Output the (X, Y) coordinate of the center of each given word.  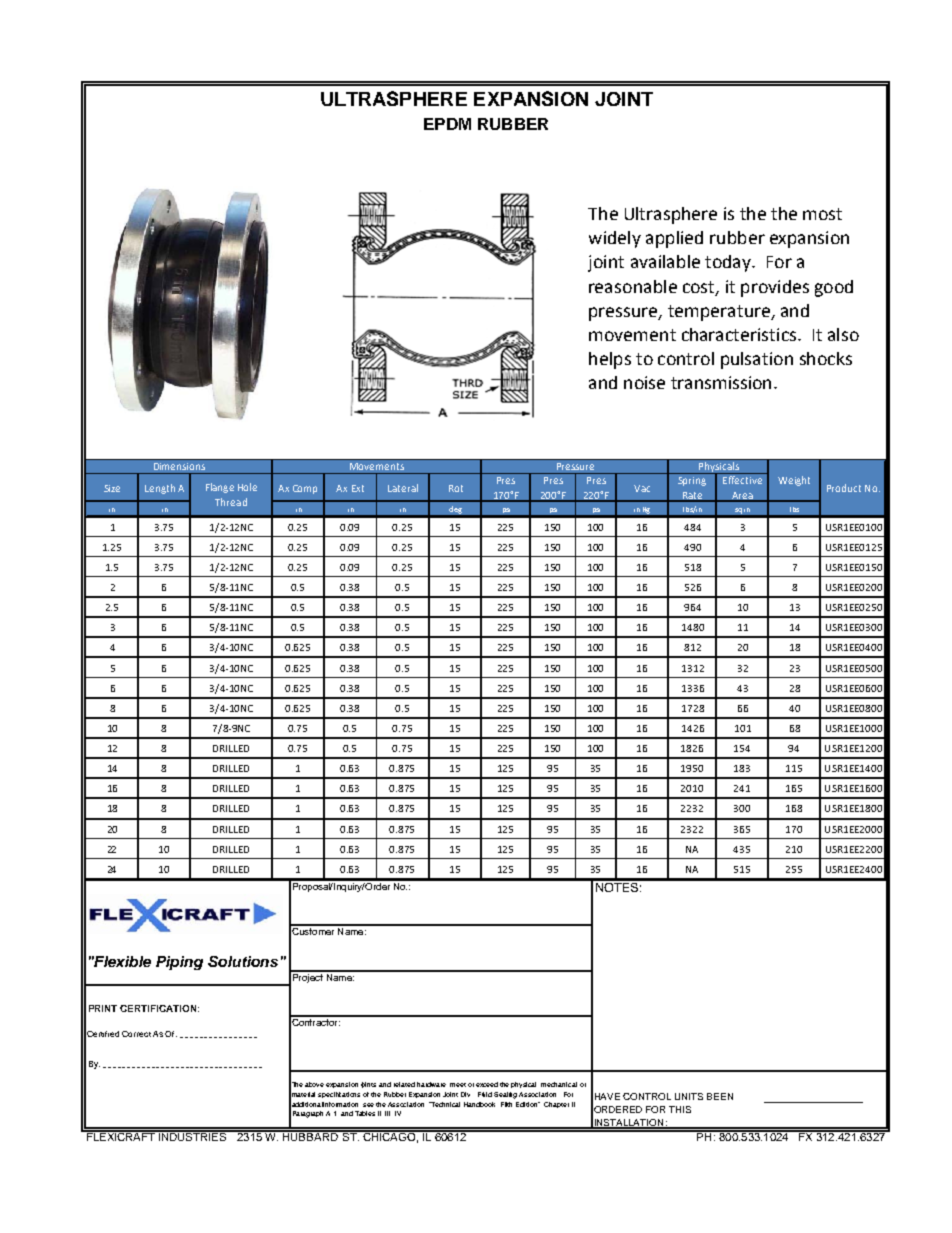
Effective (742, 480)
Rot (456, 488)
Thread (231, 502)
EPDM (447, 124)
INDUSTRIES (193, 1135)
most (822, 214)
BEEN (720, 1096)
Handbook (479, 1104)
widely (615, 239)
